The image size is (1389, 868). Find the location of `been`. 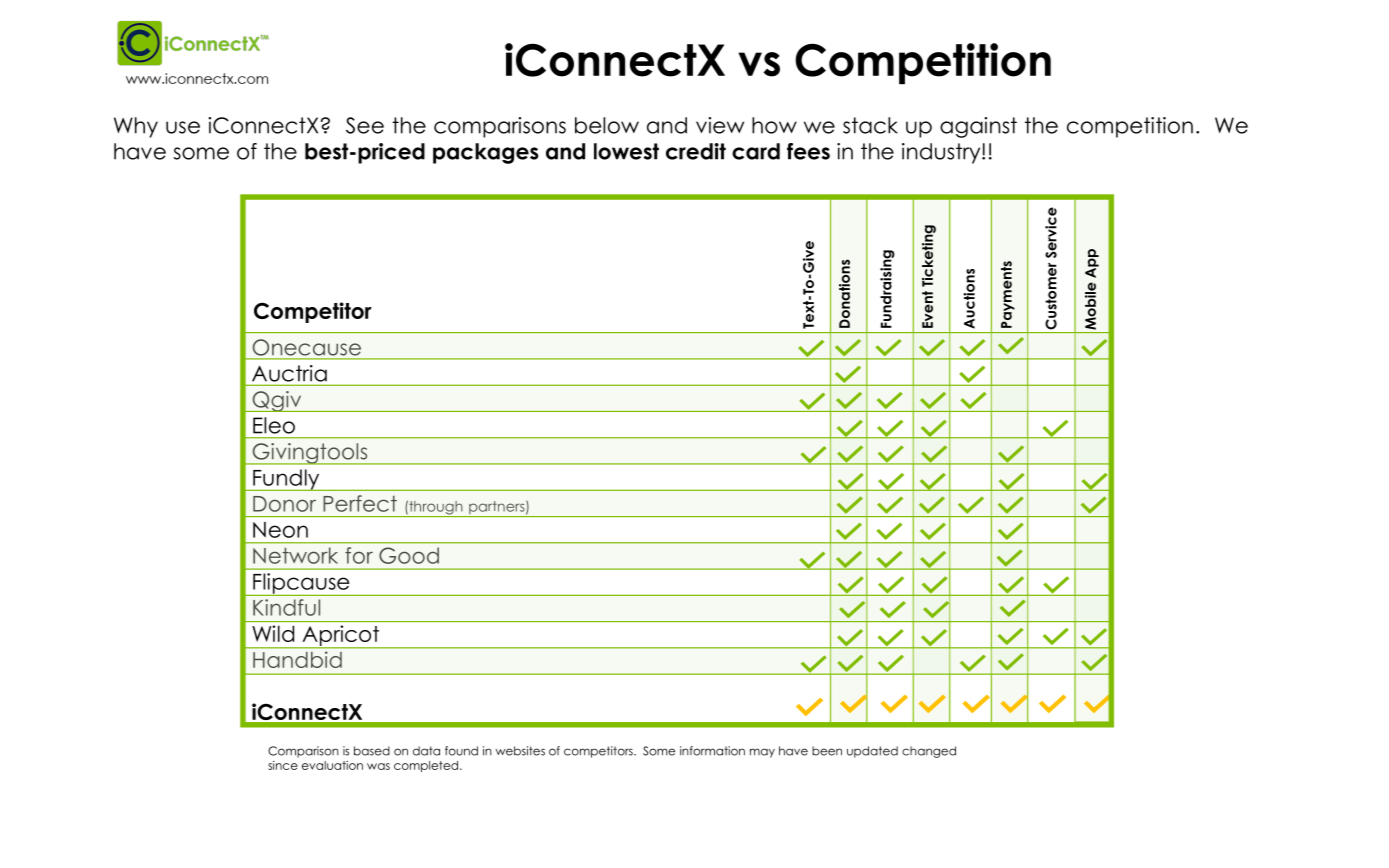

been is located at coordinates (827, 751).
